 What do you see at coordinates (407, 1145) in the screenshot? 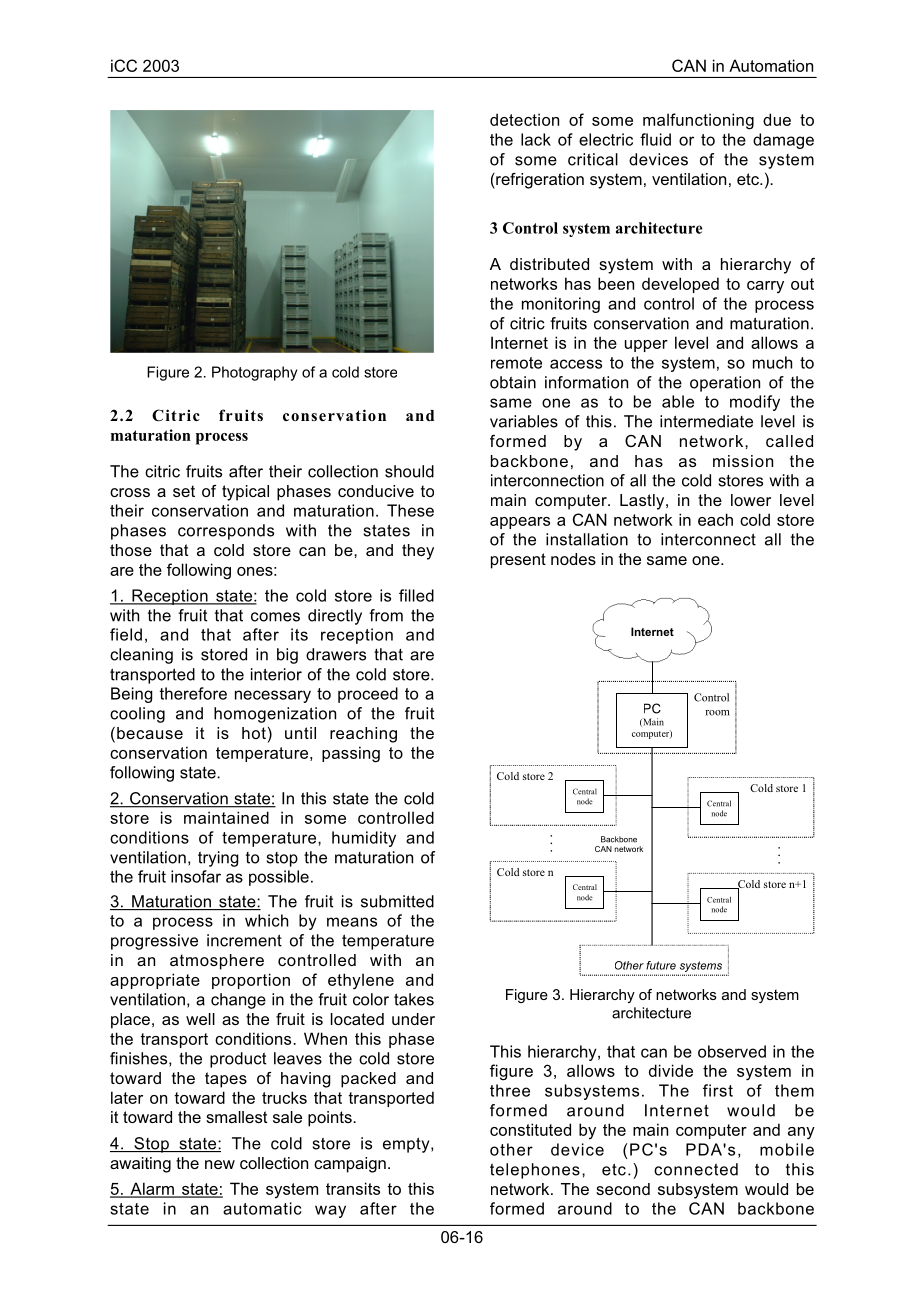
I see `empty` at bounding box center [407, 1145].
